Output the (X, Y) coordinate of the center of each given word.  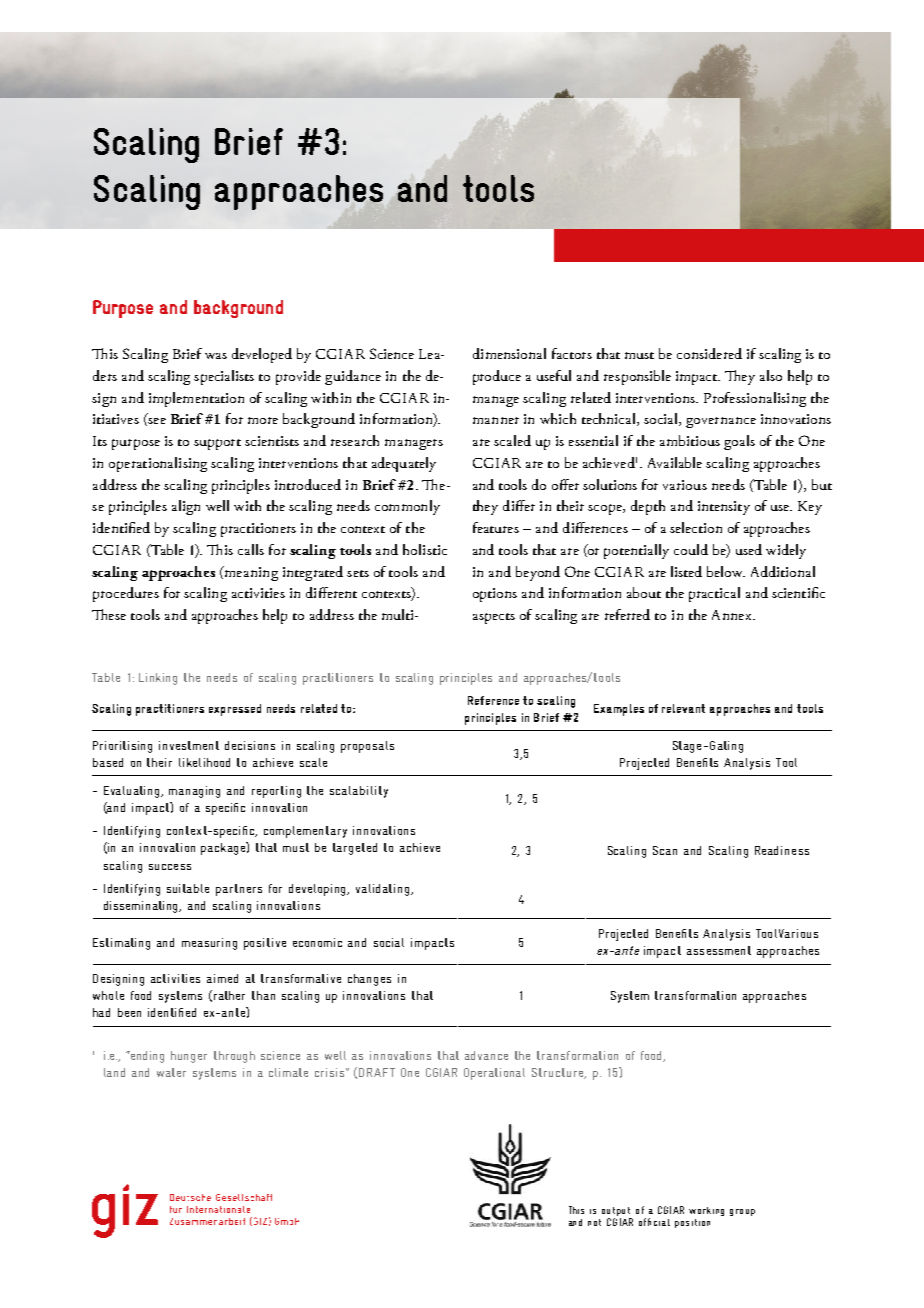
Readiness (782, 850)
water (171, 1072)
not (594, 1222)
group (742, 1212)
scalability (359, 792)
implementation (196, 399)
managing (194, 792)
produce (497, 377)
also (771, 375)
